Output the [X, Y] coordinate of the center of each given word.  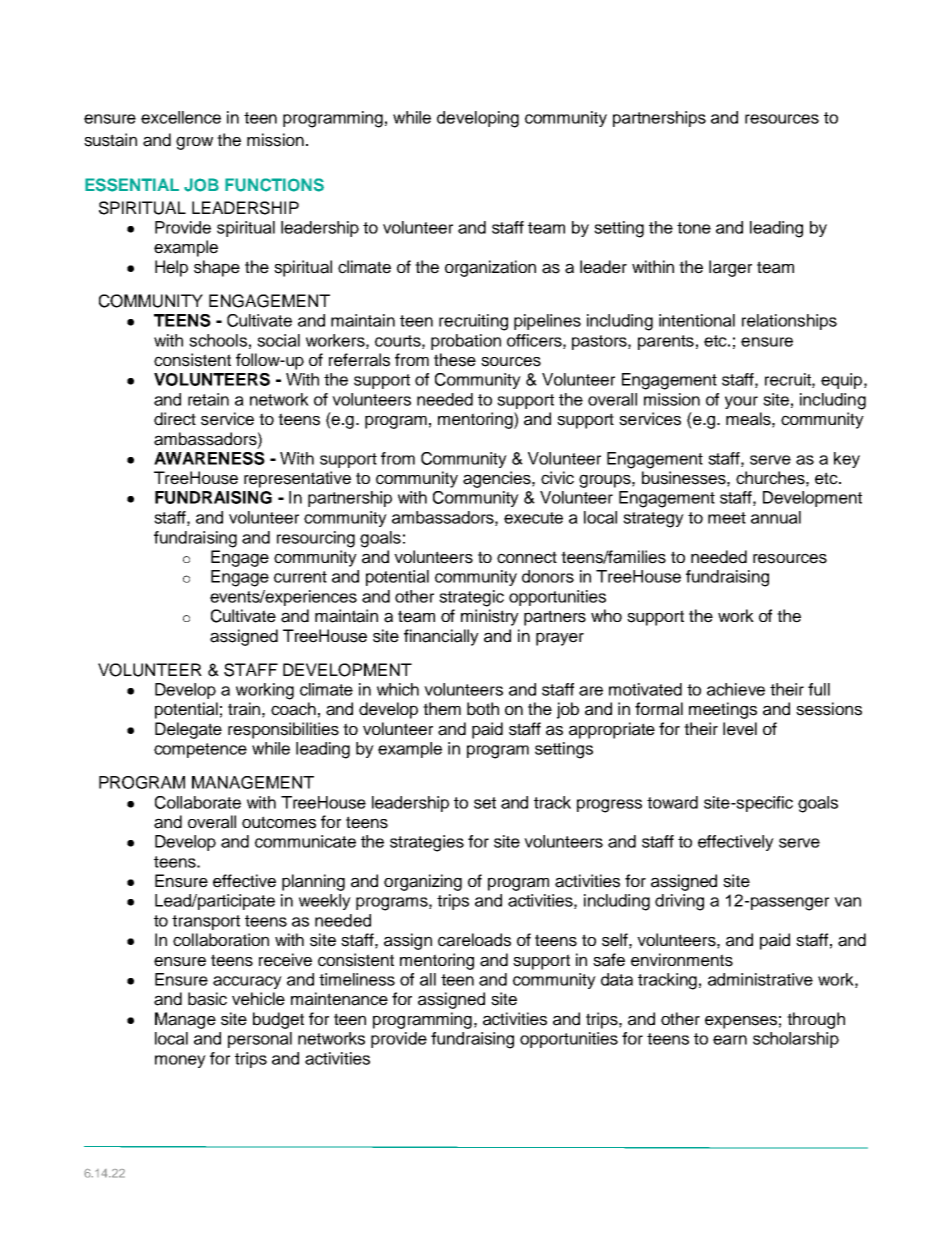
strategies [427, 843]
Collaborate [198, 802]
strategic [471, 598]
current [300, 577]
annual [776, 517]
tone [694, 228]
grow [194, 143]
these [455, 360]
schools [218, 340]
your [741, 402]
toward [672, 802]
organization [490, 268]
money [180, 1061]
